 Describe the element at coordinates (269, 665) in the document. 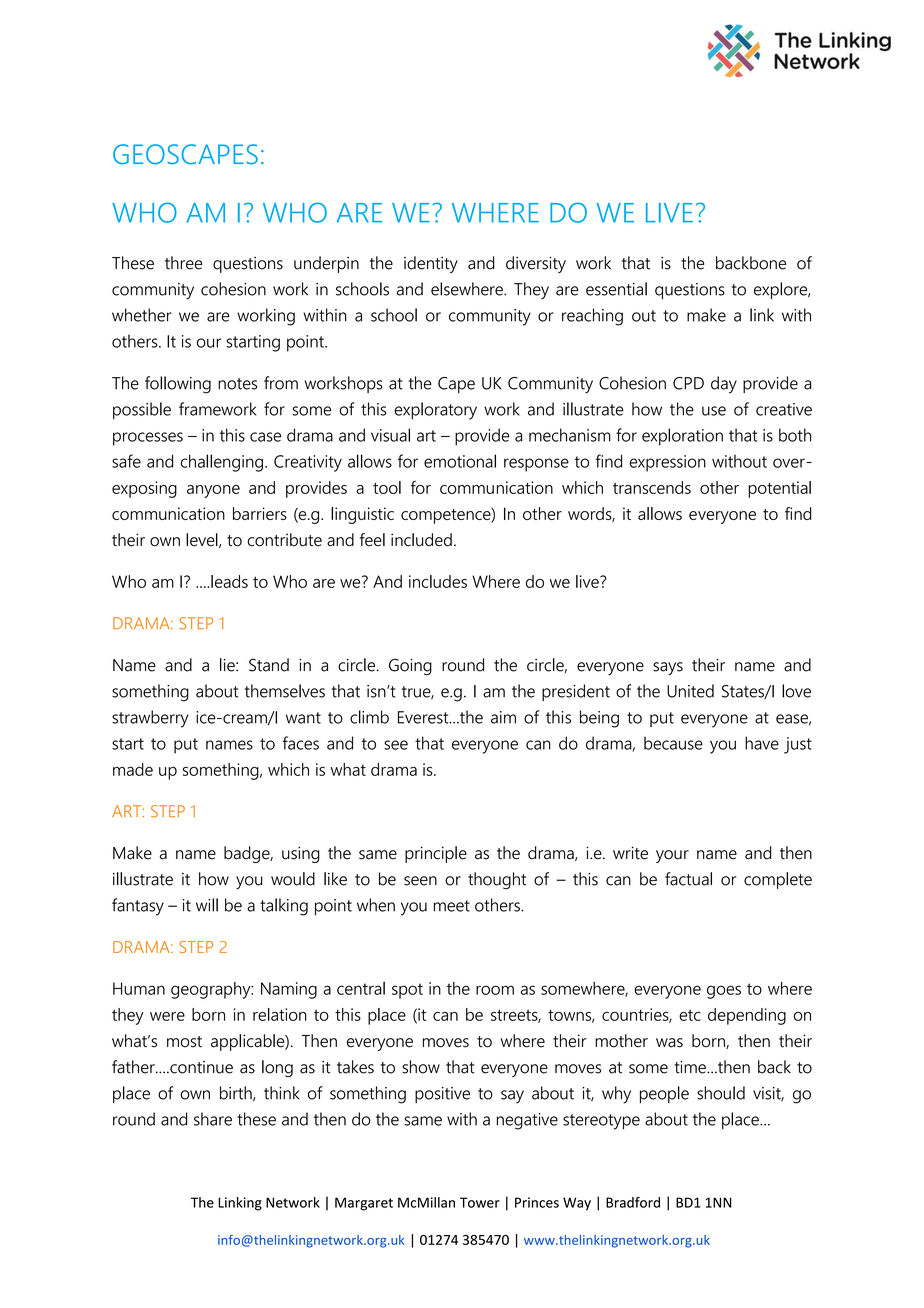

I see `Stand` at that location.
